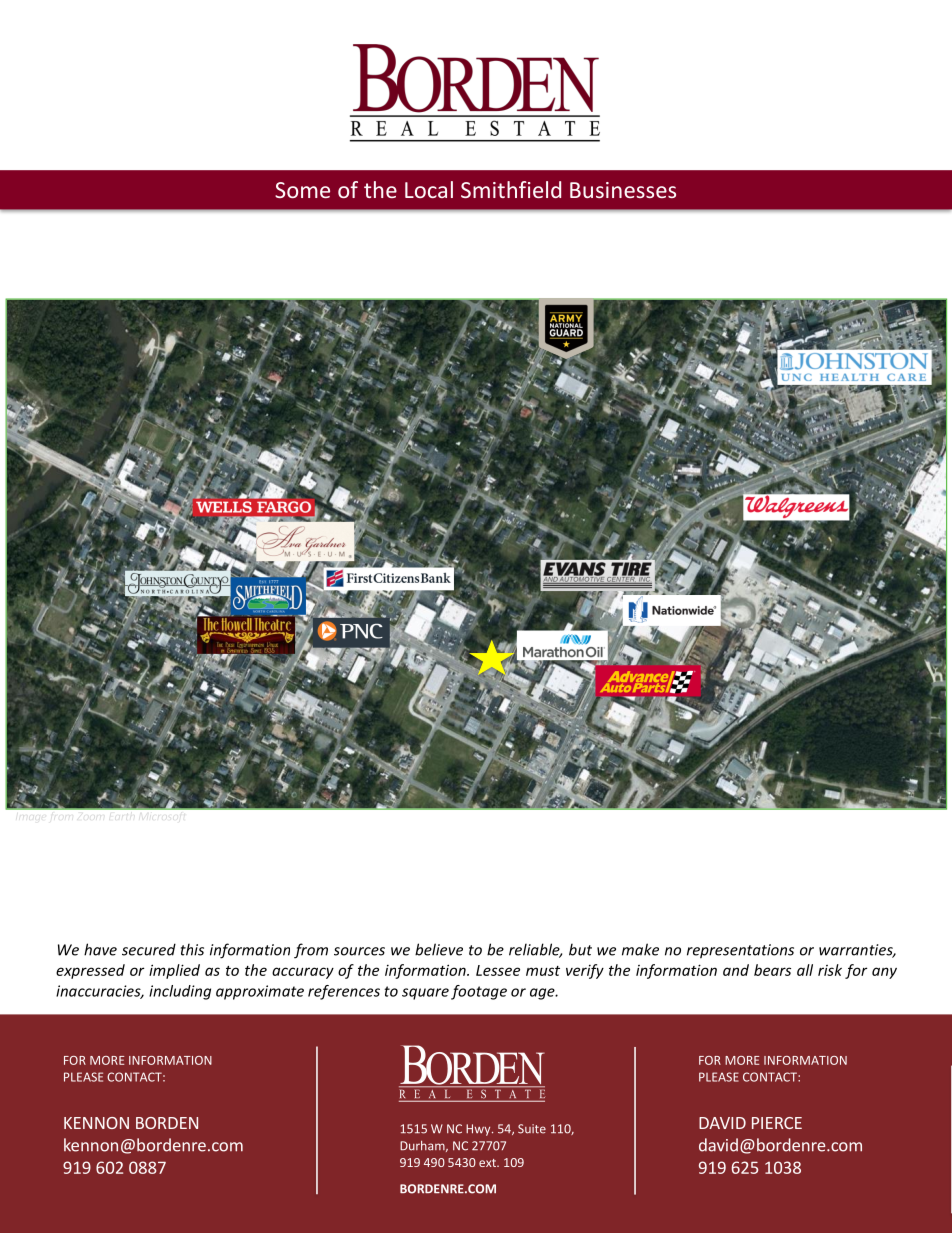  What do you see at coordinates (429, 189) in the page?
I see `Local` at bounding box center [429, 189].
